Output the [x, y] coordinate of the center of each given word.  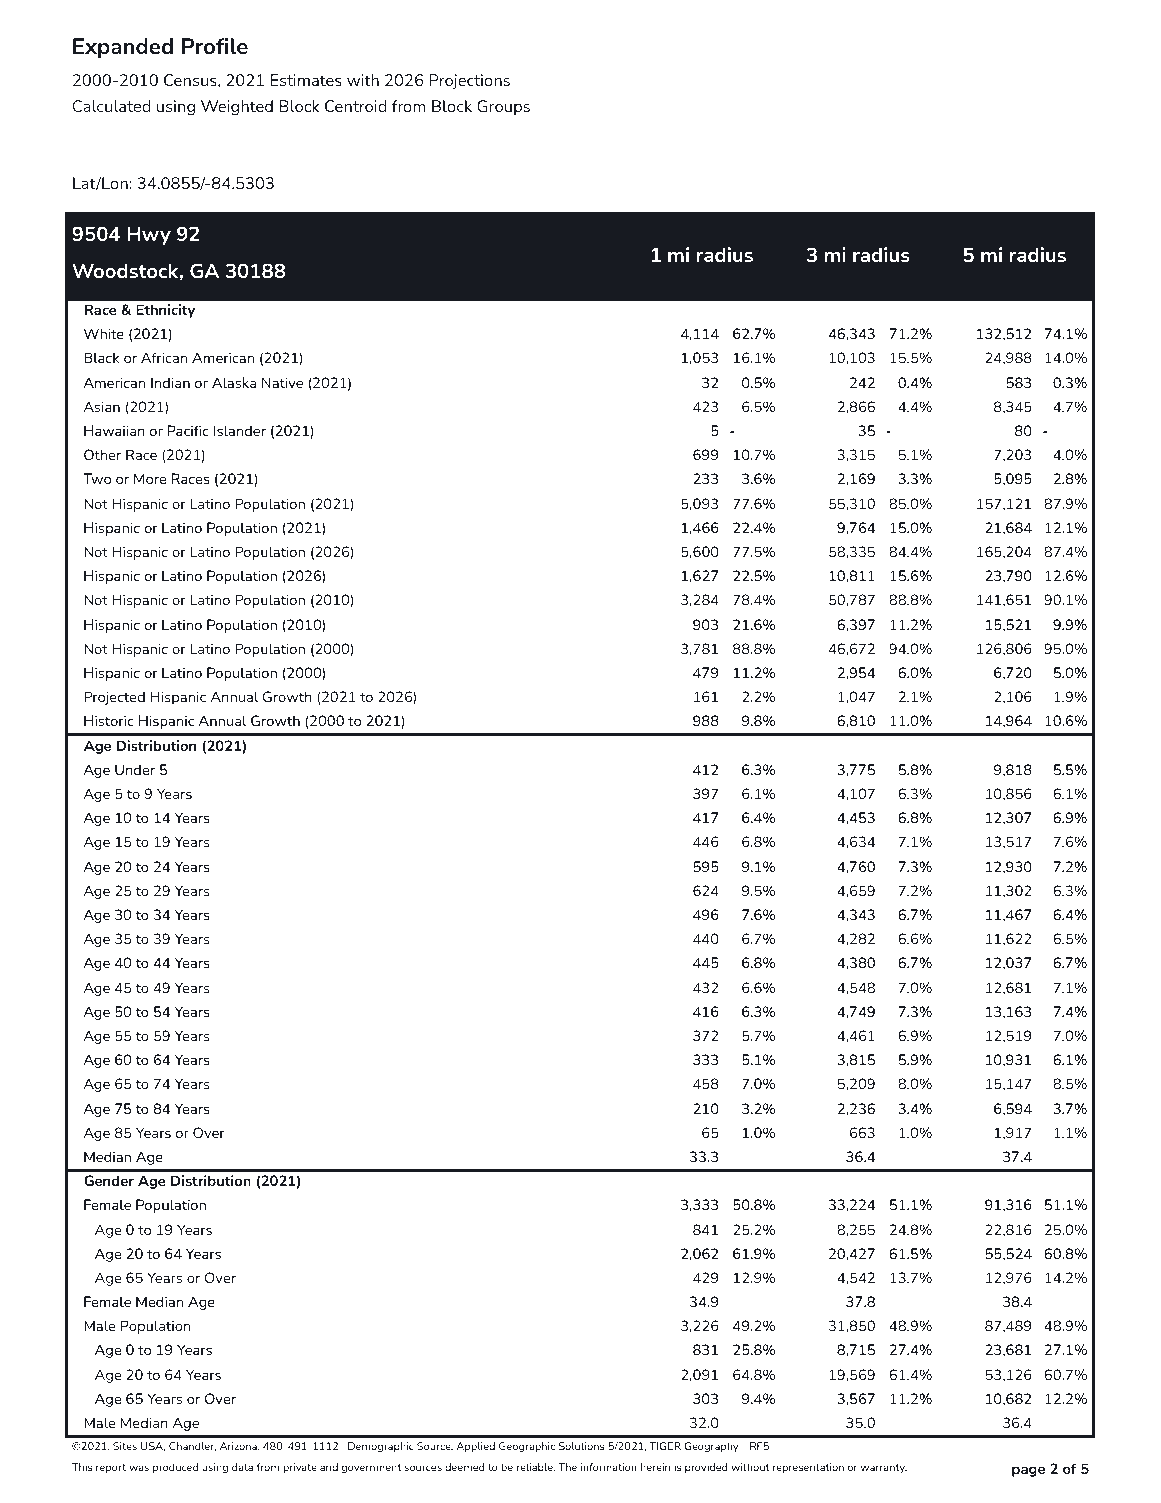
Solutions [582, 1446]
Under [135, 769]
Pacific [188, 430]
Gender [109, 1180]
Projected [114, 698]
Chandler [192, 1446]
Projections [469, 81]
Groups [503, 107]
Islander [240, 430]
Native [282, 382]
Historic [109, 720]
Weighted [237, 107]
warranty [884, 1468]
